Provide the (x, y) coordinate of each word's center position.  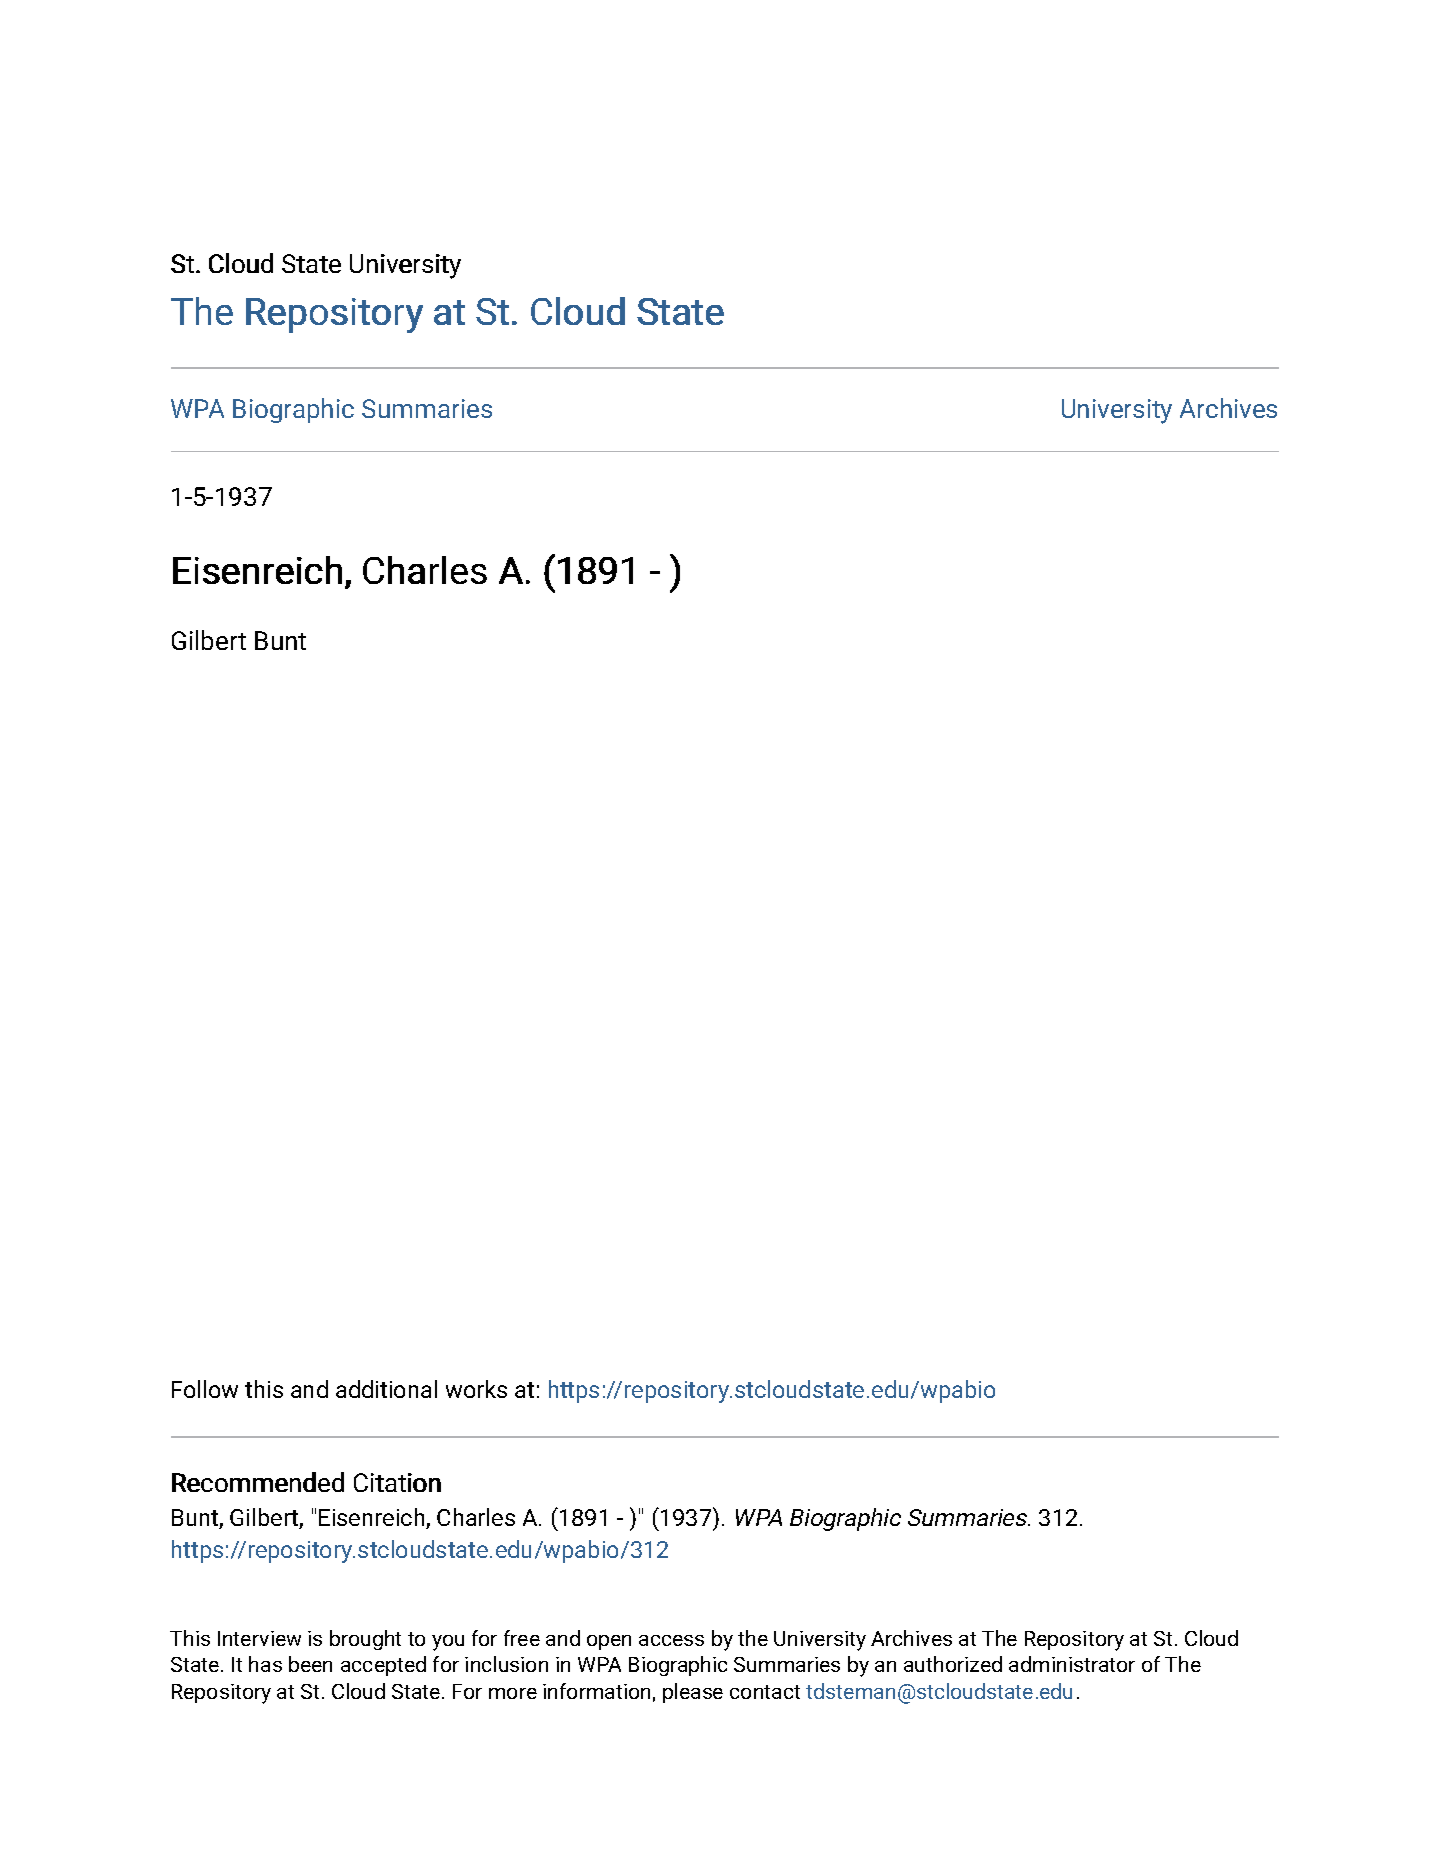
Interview (259, 1638)
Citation (397, 1482)
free (522, 1638)
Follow (205, 1389)
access (671, 1640)
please (693, 1693)
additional (386, 1389)
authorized (953, 1664)
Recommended (258, 1482)
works (476, 1389)
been (310, 1664)
